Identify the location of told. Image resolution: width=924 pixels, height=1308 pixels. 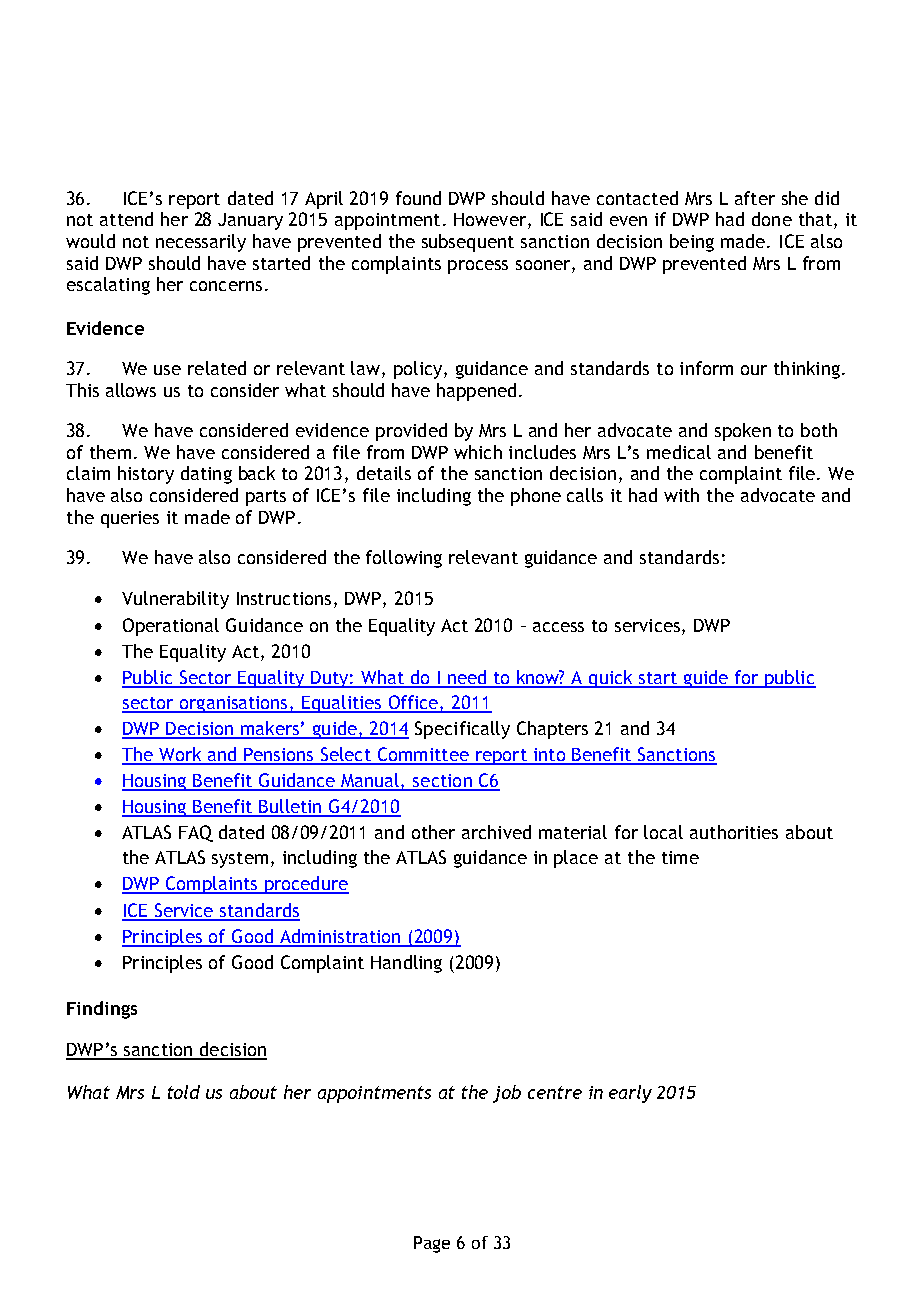
(184, 1092).
